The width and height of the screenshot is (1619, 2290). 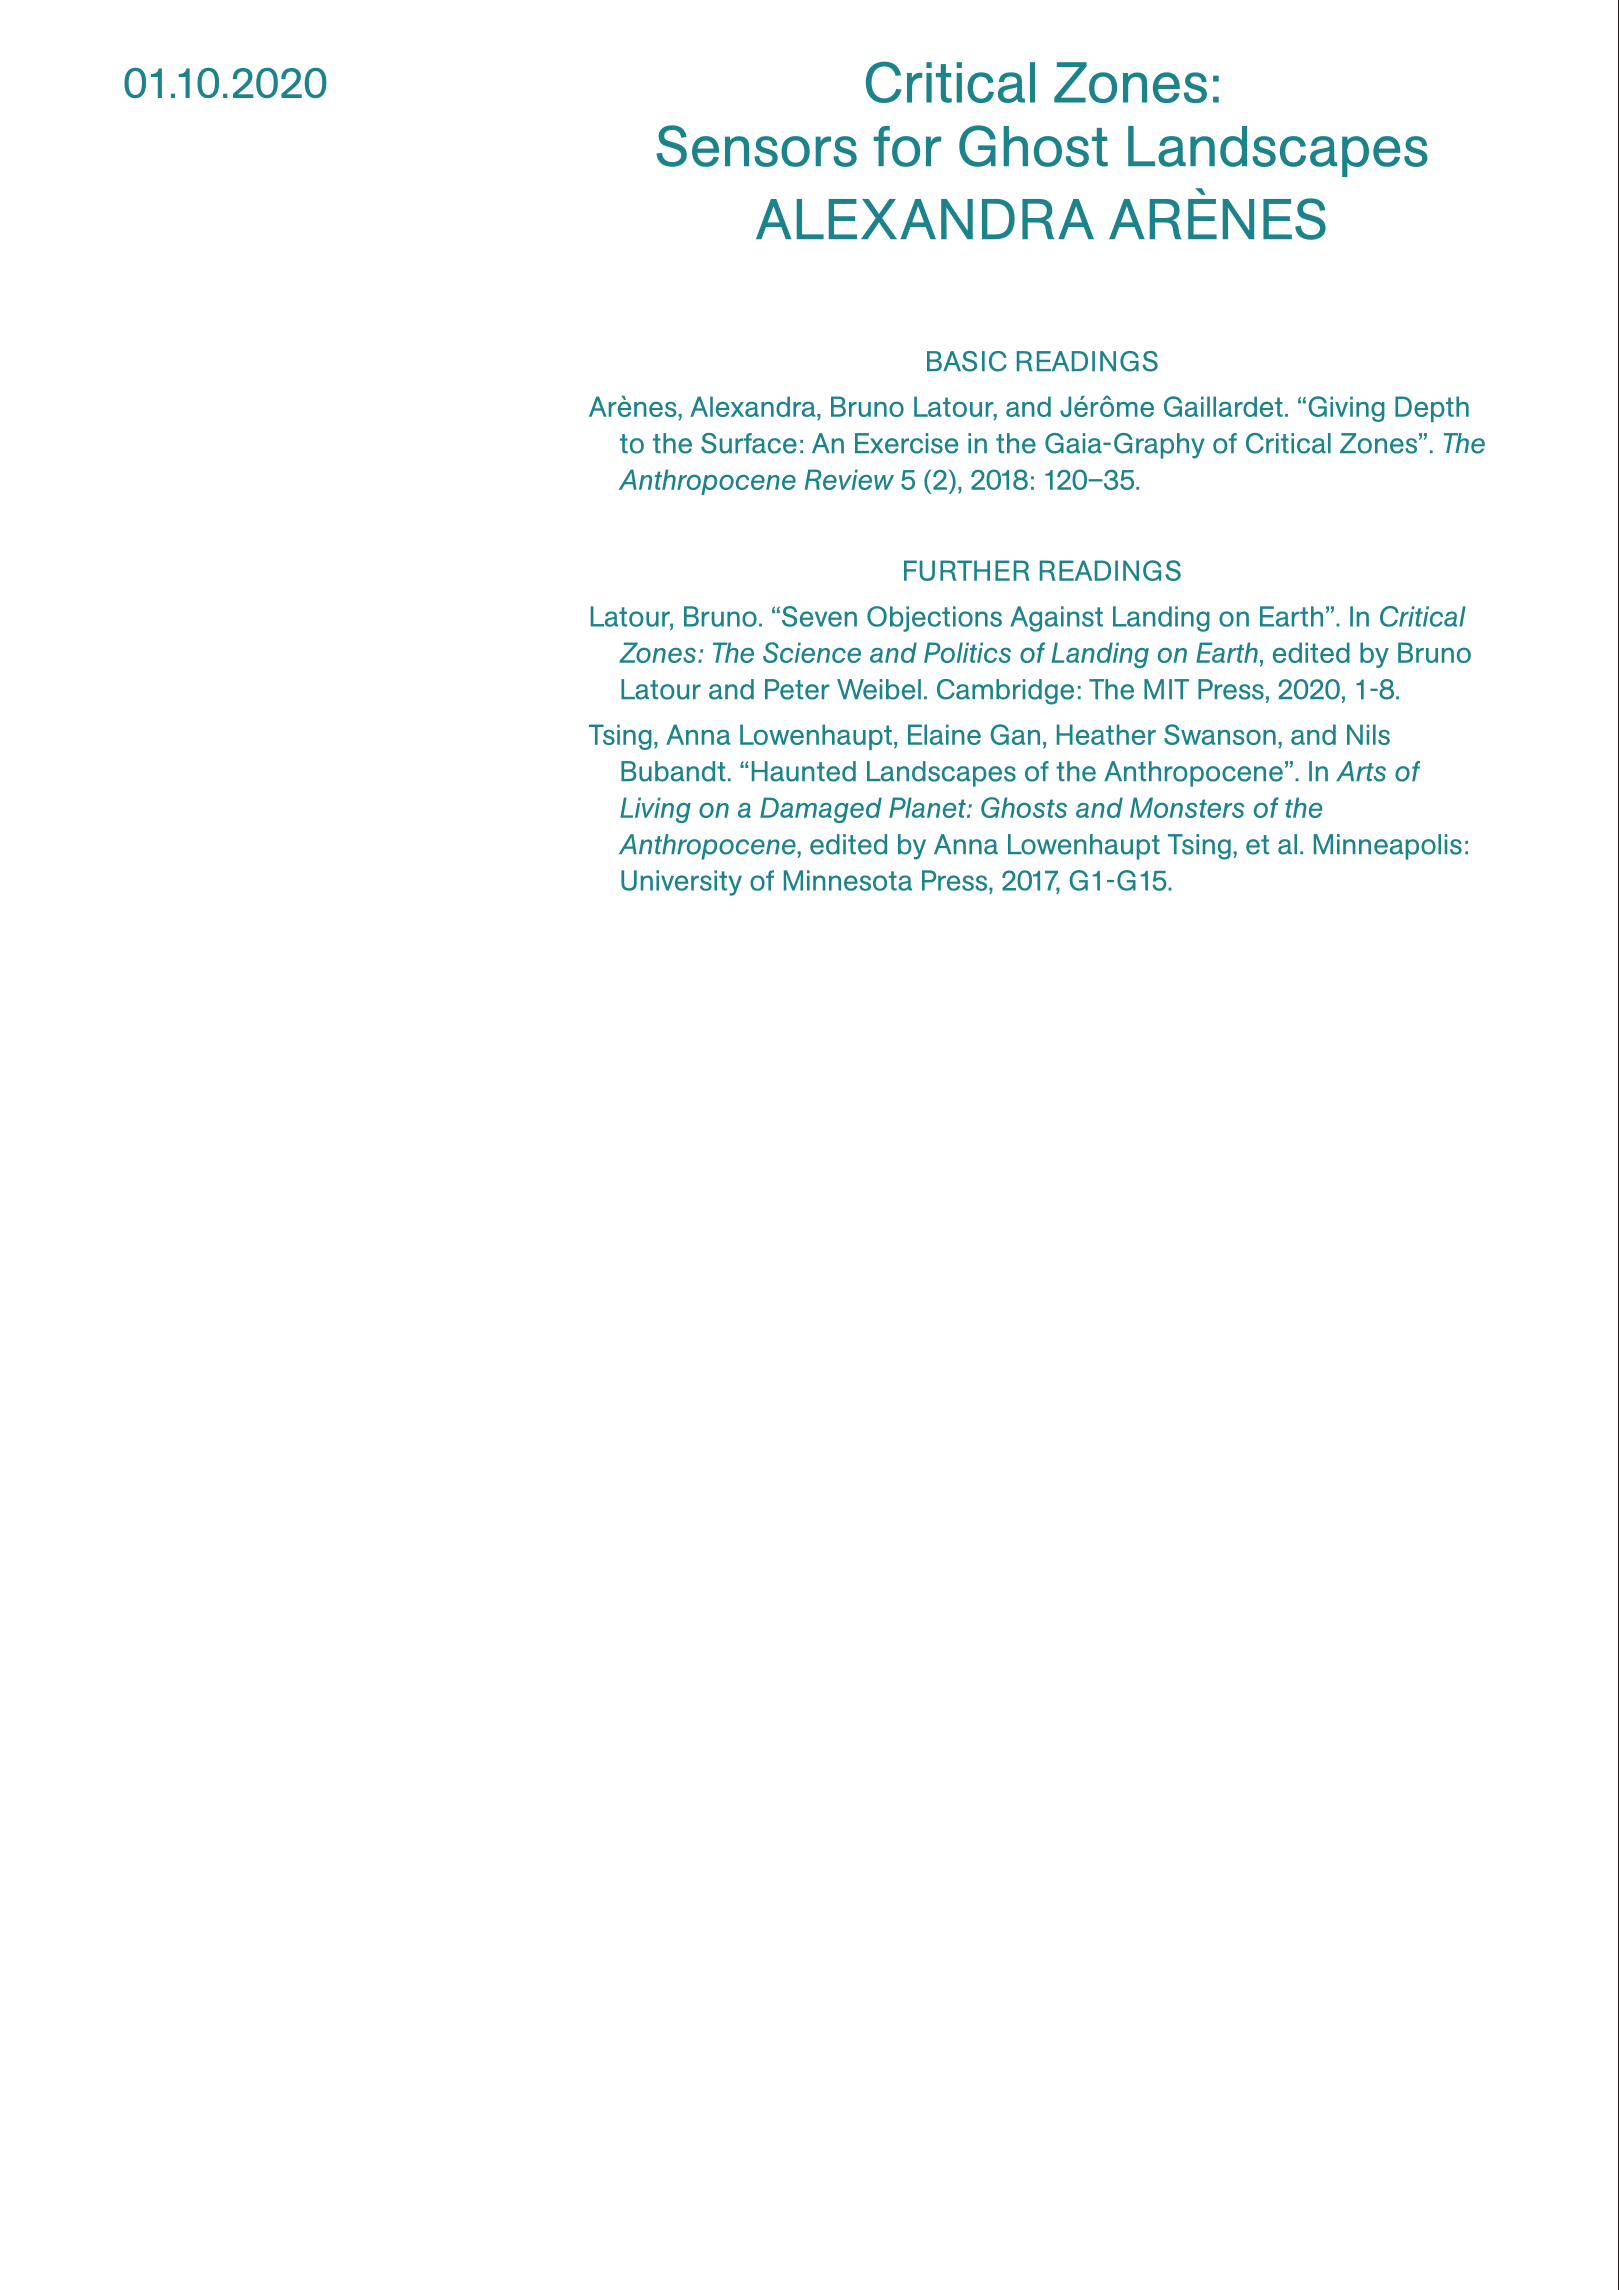 What do you see at coordinates (681, 883) in the screenshot?
I see `University` at bounding box center [681, 883].
